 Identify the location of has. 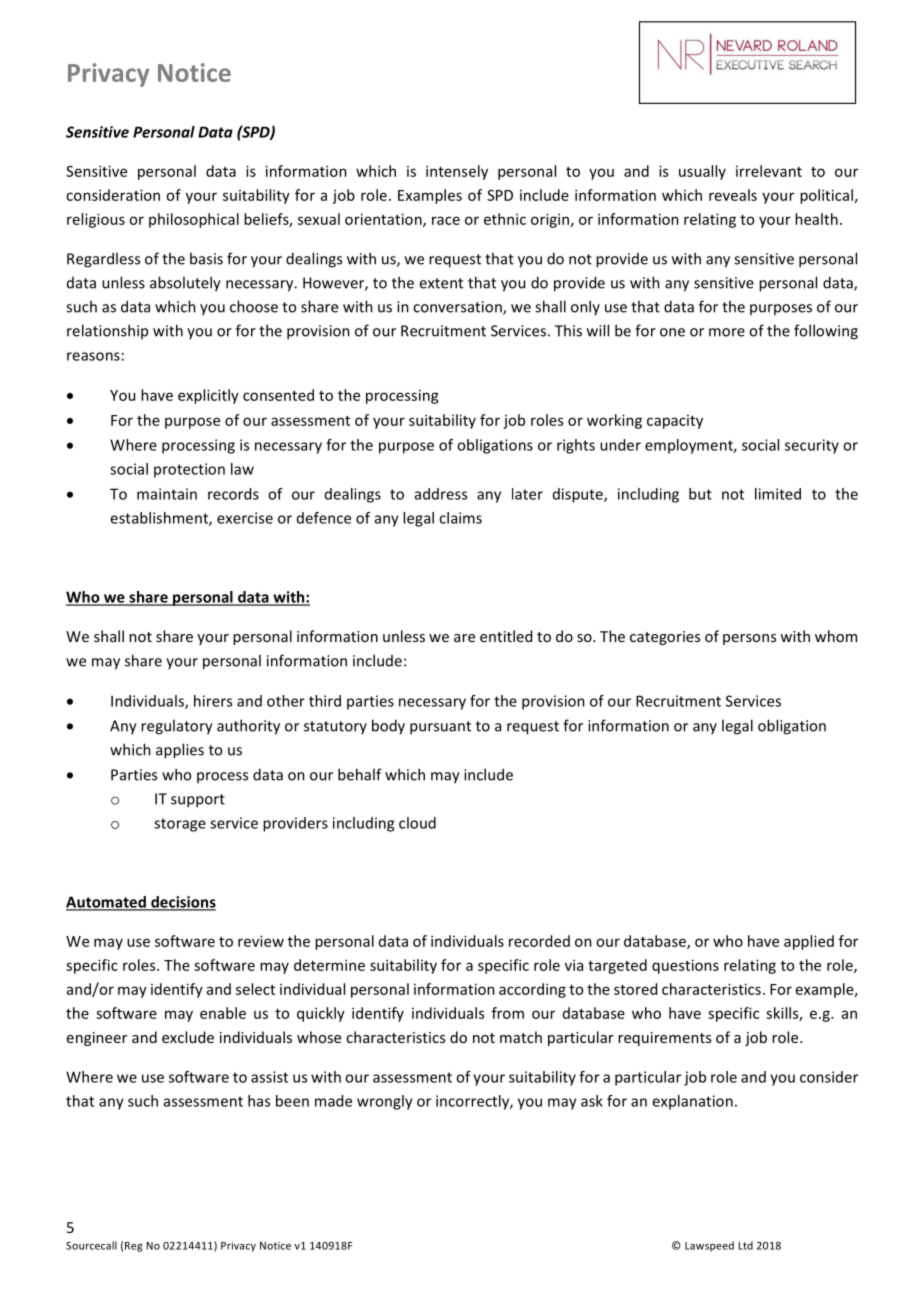
(259, 1101).
